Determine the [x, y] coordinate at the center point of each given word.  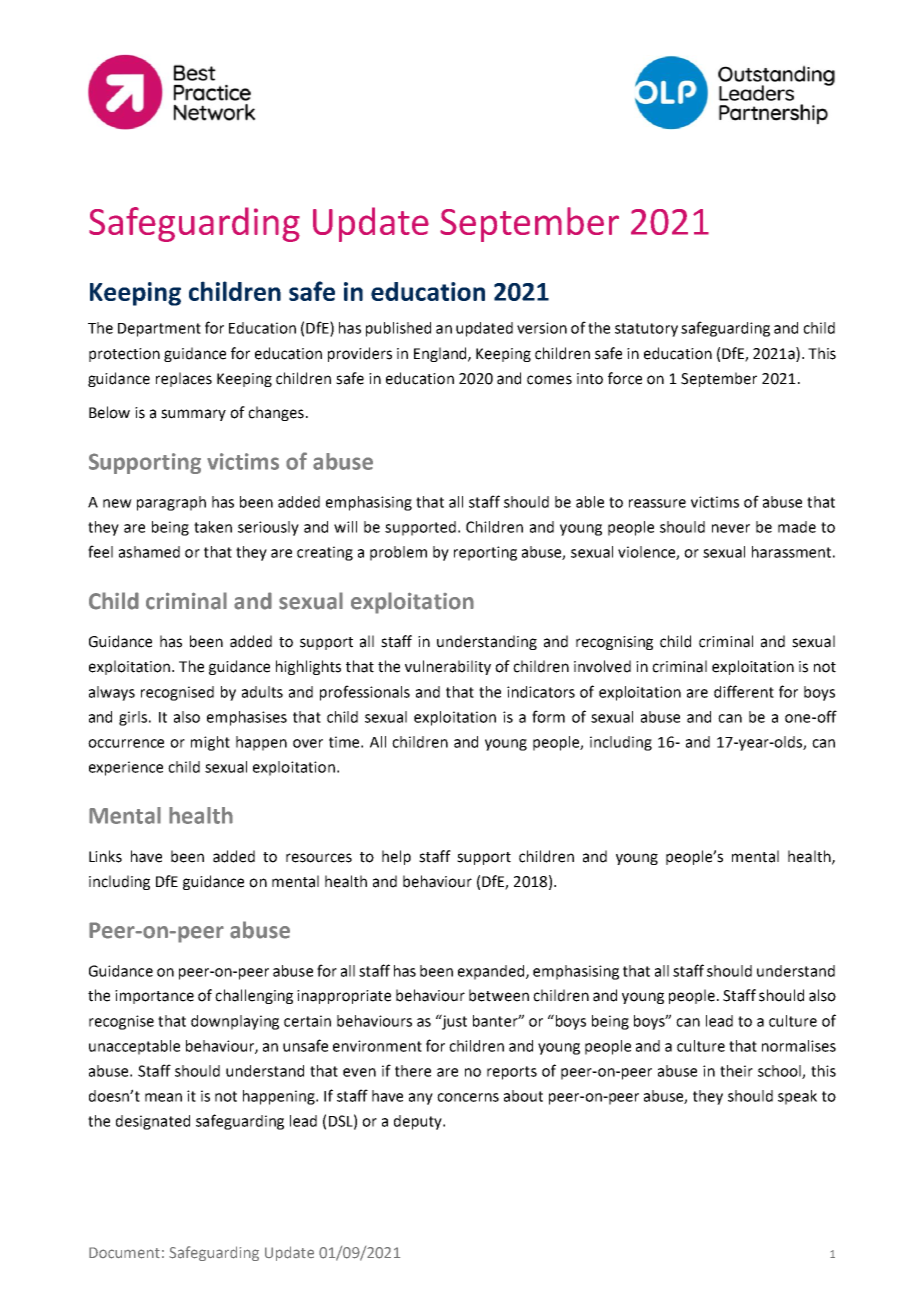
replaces [184, 379]
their [736, 1071]
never [731, 528]
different [744, 691]
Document [124, 1253]
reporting [485, 553]
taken [213, 527]
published [398, 329]
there [413, 1071]
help [396, 857]
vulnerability [448, 667]
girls [134, 718]
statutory [646, 330]
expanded [492, 972]
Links [105, 856]
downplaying [235, 1022]
